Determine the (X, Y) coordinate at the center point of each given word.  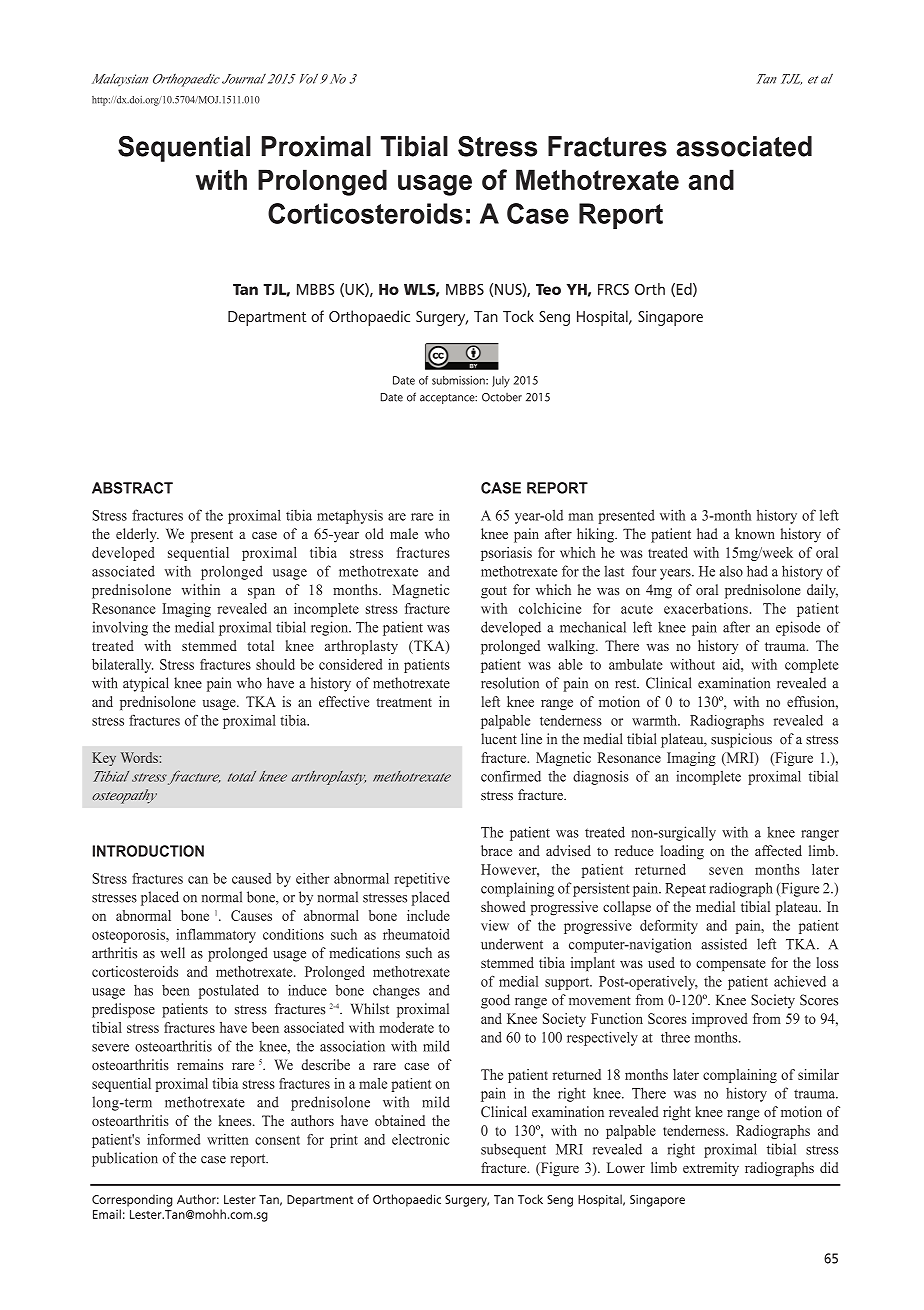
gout (494, 592)
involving (120, 628)
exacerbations (706, 608)
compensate (730, 965)
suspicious (741, 740)
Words (140, 757)
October (502, 397)
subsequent (513, 1150)
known (755, 534)
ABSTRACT (132, 488)
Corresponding (132, 1200)
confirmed (511, 776)
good (495, 1001)
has (143, 990)
